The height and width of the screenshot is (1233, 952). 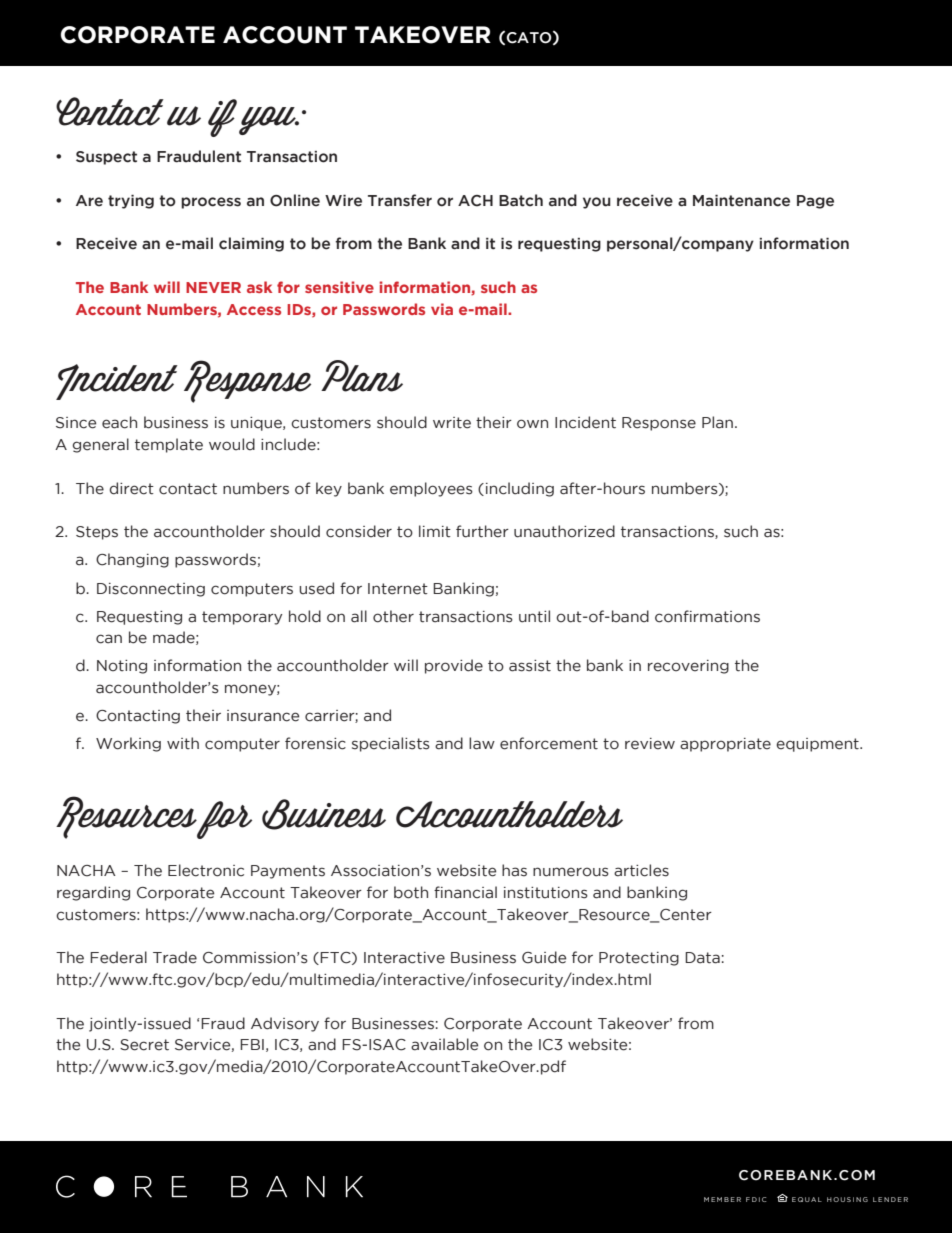 What do you see at coordinates (815, 202) in the screenshot?
I see `Page` at bounding box center [815, 202].
